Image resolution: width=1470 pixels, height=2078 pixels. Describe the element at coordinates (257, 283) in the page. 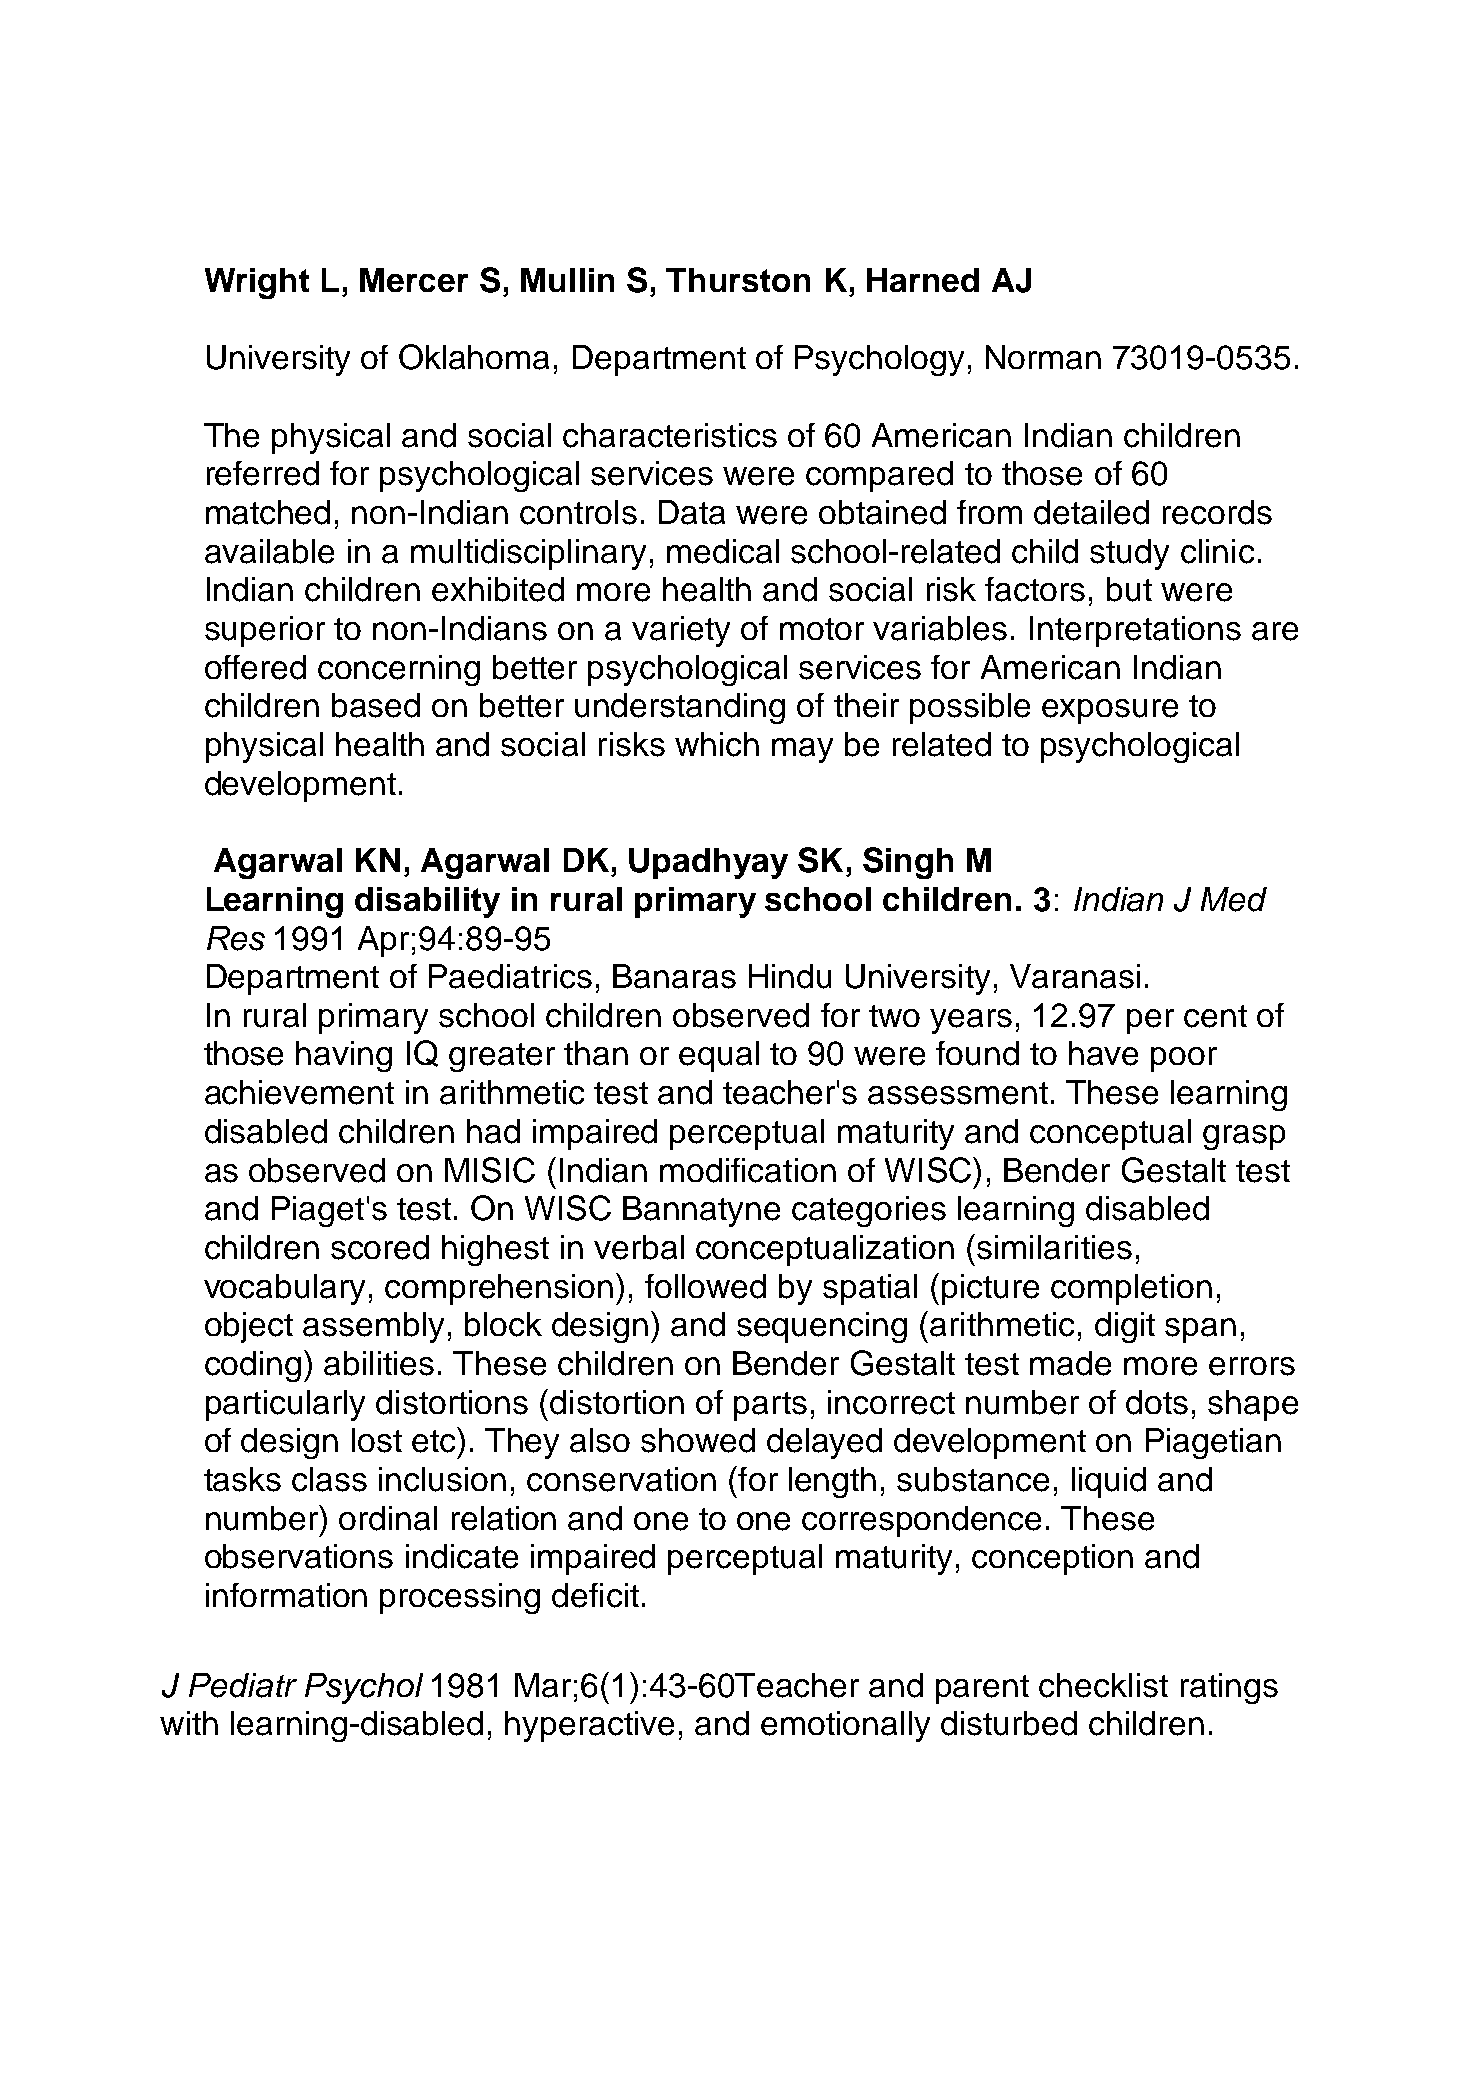

I see `Wright` at that location.
